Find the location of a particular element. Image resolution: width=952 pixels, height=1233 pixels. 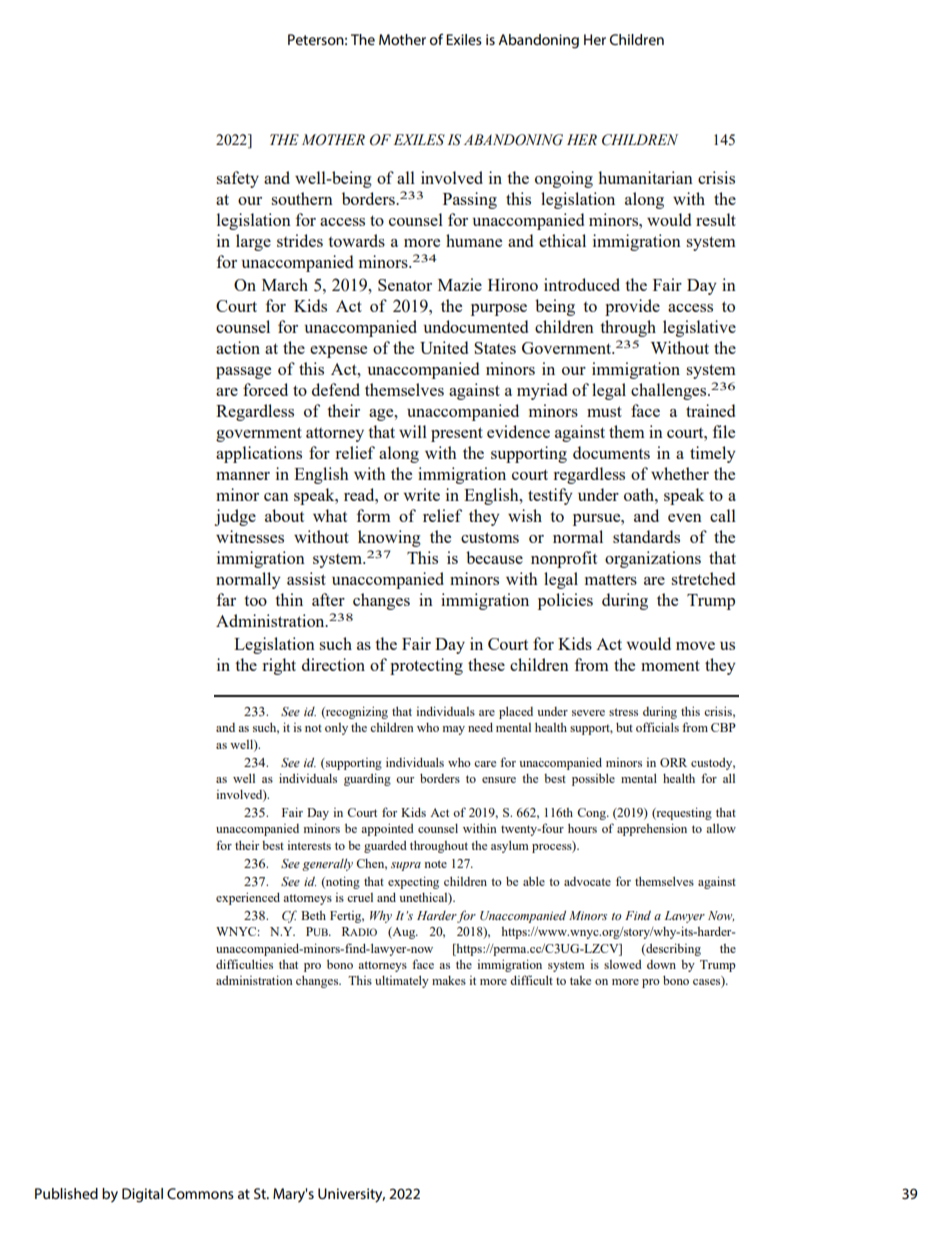

moment is located at coordinates (670, 665).
